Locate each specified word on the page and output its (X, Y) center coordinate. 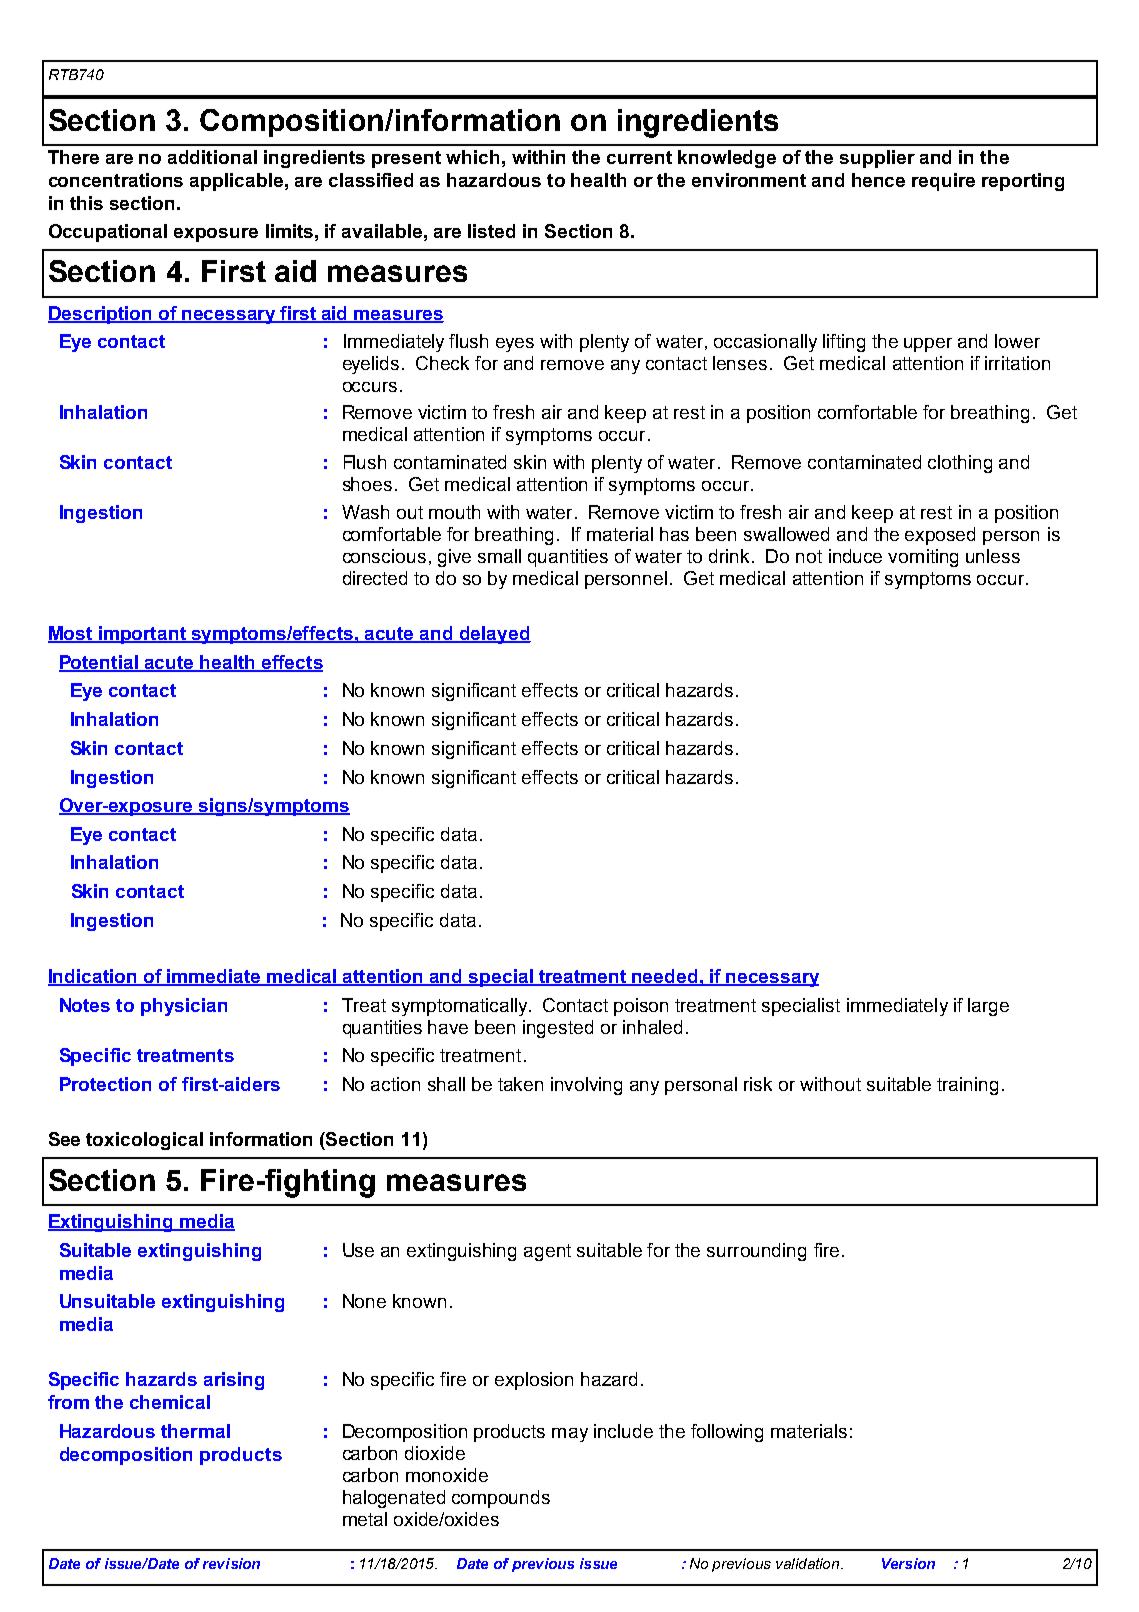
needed (665, 977)
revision (231, 1563)
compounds (501, 1499)
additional (212, 157)
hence (878, 180)
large (988, 1007)
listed (491, 231)
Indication (93, 977)
